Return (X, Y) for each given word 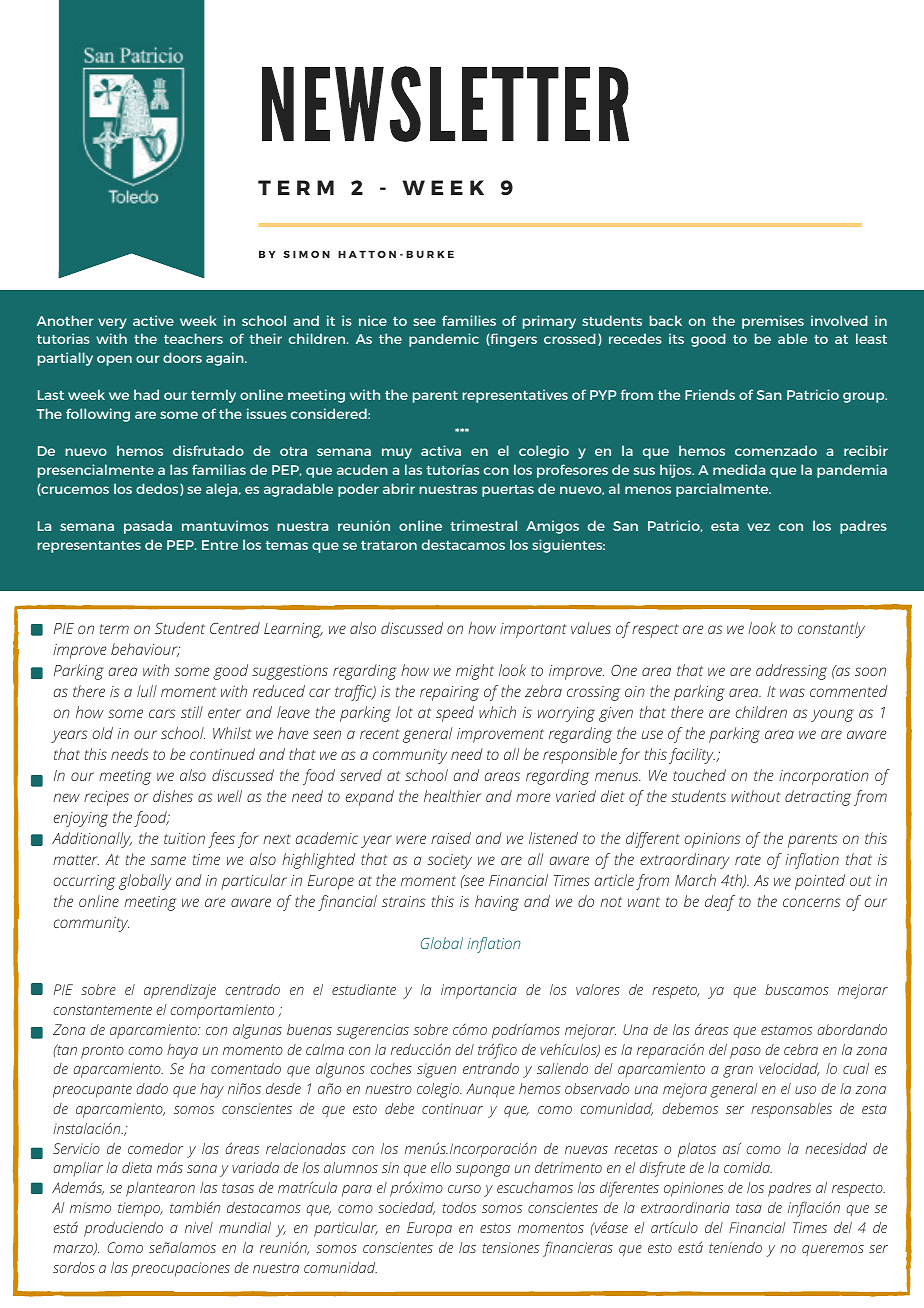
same (168, 860)
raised (451, 838)
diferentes (629, 1189)
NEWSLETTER (445, 104)
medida (739, 469)
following (98, 415)
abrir (399, 488)
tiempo (140, 1209)
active (153, 320)
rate (748, 860)
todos (459, 1207)
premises (773, 322)
